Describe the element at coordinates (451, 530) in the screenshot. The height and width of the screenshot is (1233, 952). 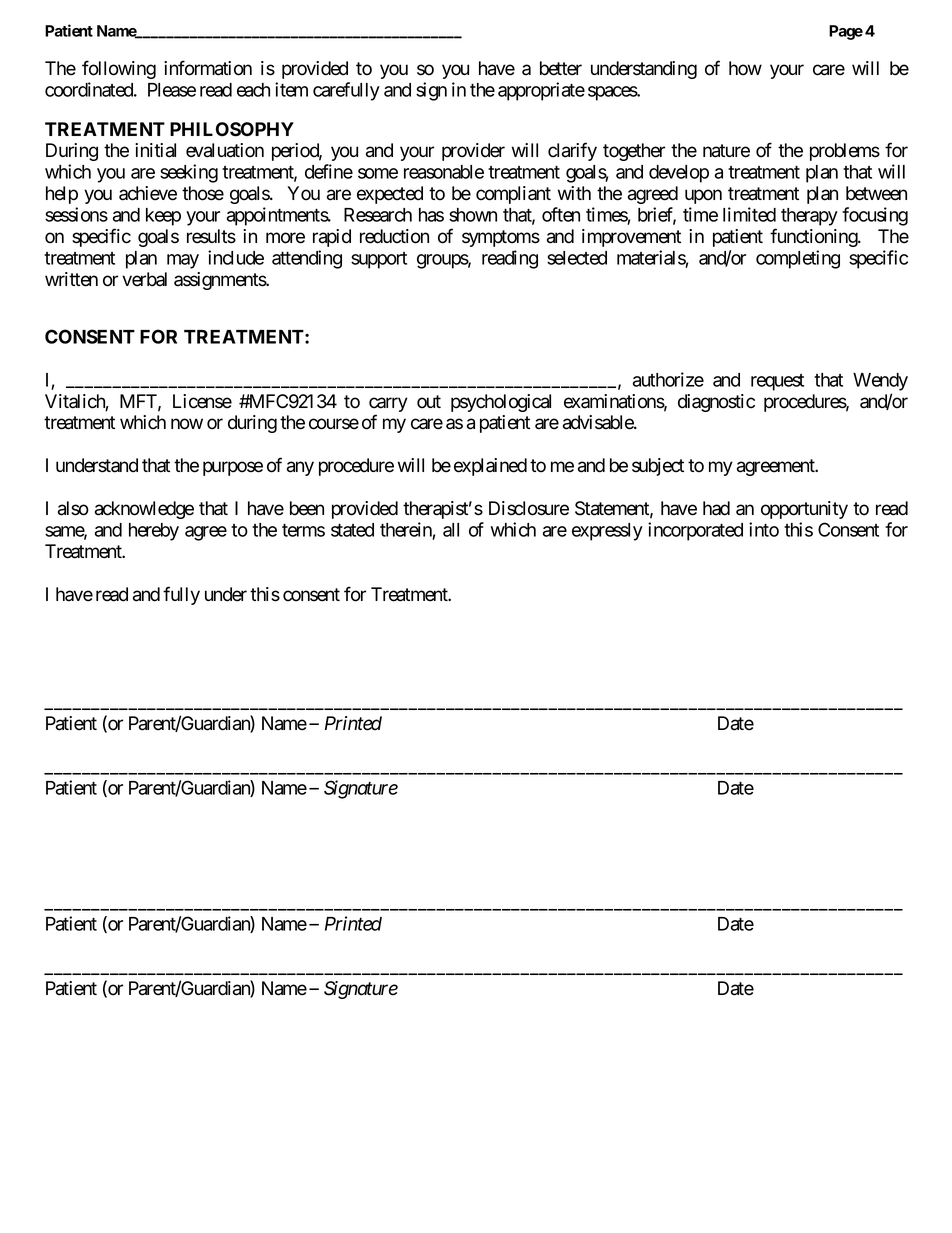
I see `all` at that location.
